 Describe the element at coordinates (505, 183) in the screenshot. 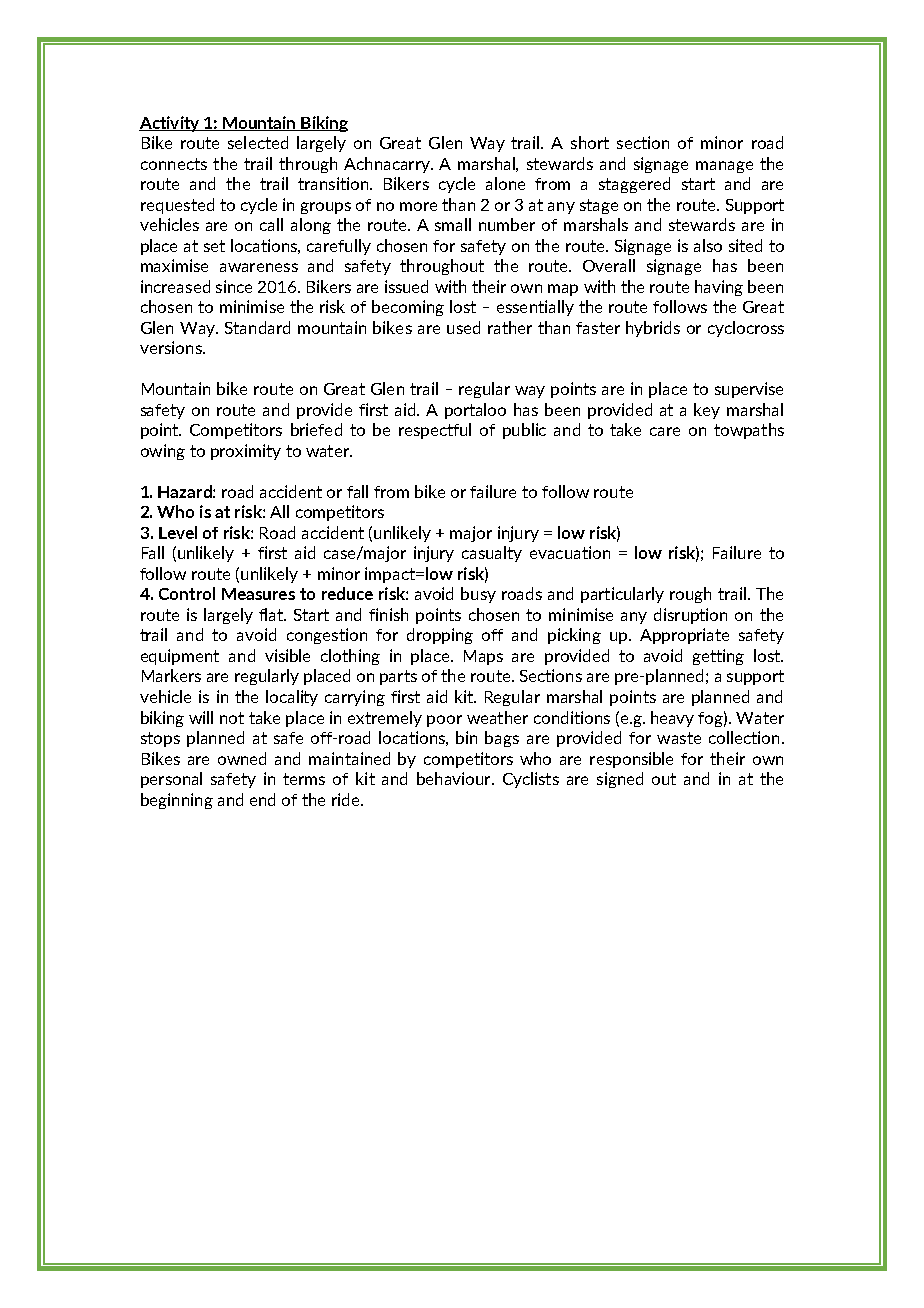

I see `alone` at that location.
